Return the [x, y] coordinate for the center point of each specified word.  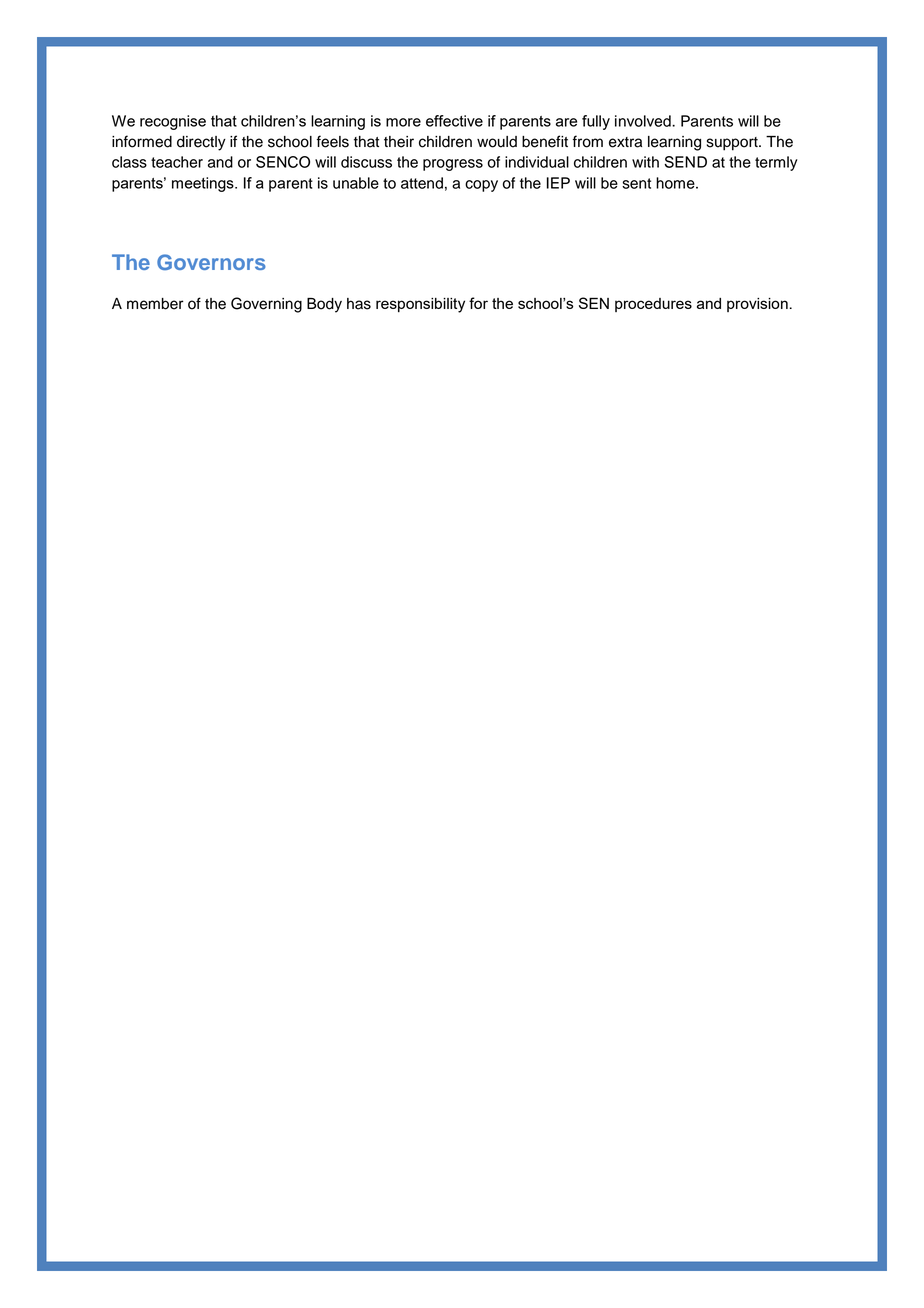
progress [453, 165]
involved [644, 121]
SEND [685, 162]
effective [454, 121]
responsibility [420, 305]
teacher [177, 162]
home [676, 183]
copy [481, 186]
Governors [211, 262]
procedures [653, 305]
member [155, 304]
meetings [204, 184]
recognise [173, 122]
